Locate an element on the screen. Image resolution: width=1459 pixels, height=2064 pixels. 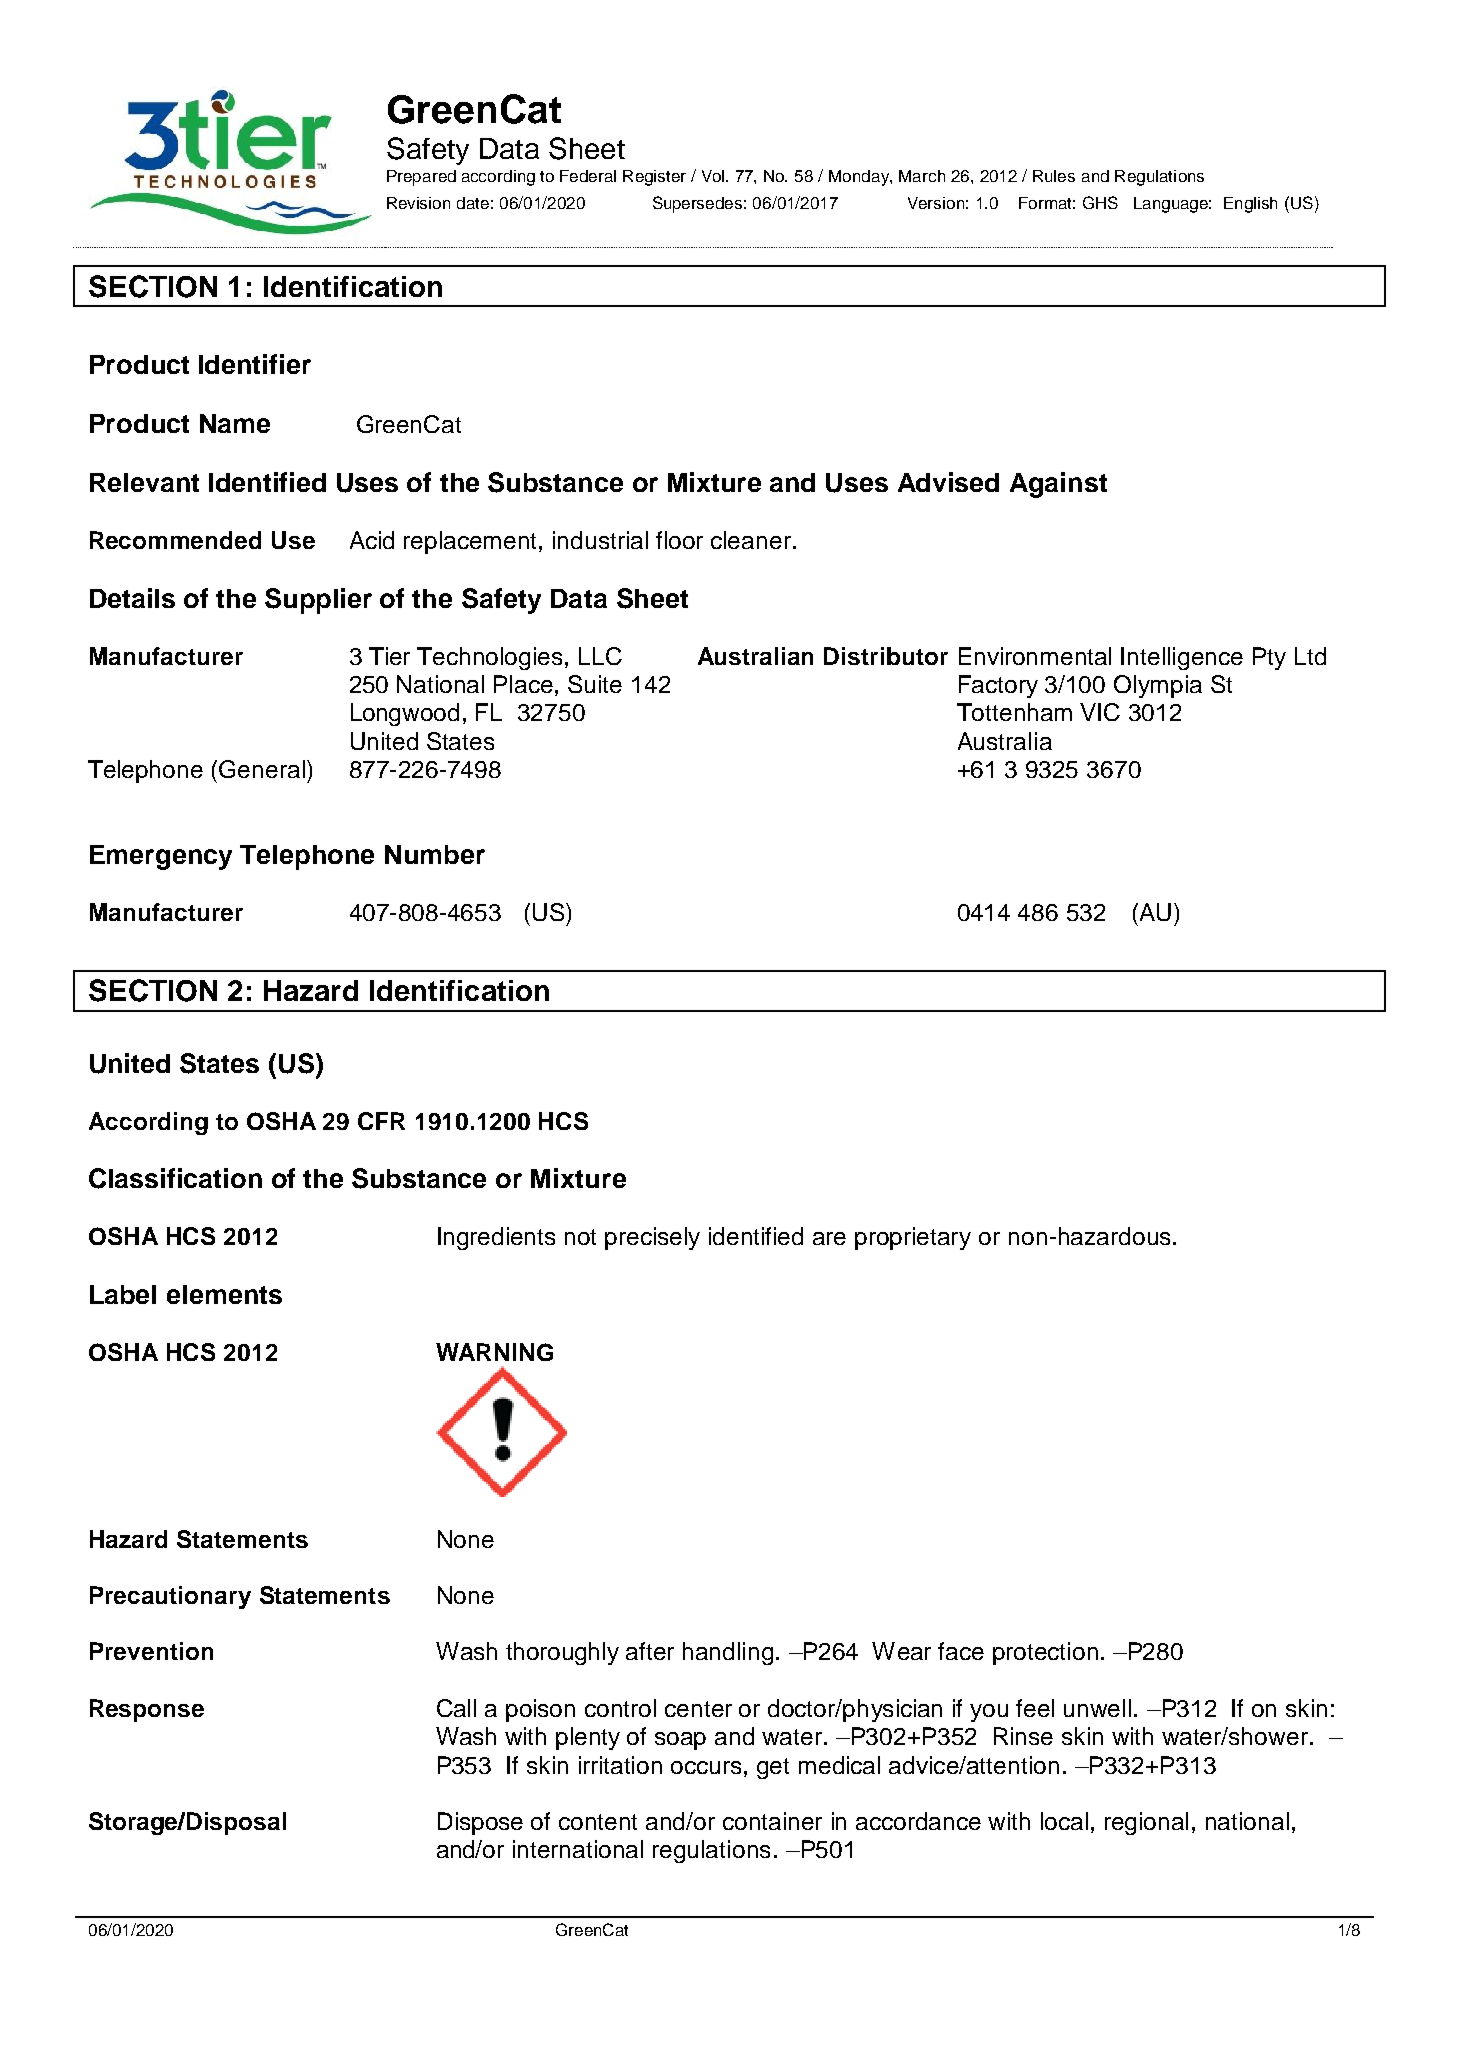
Response is located at coordinates (147, 1710).
